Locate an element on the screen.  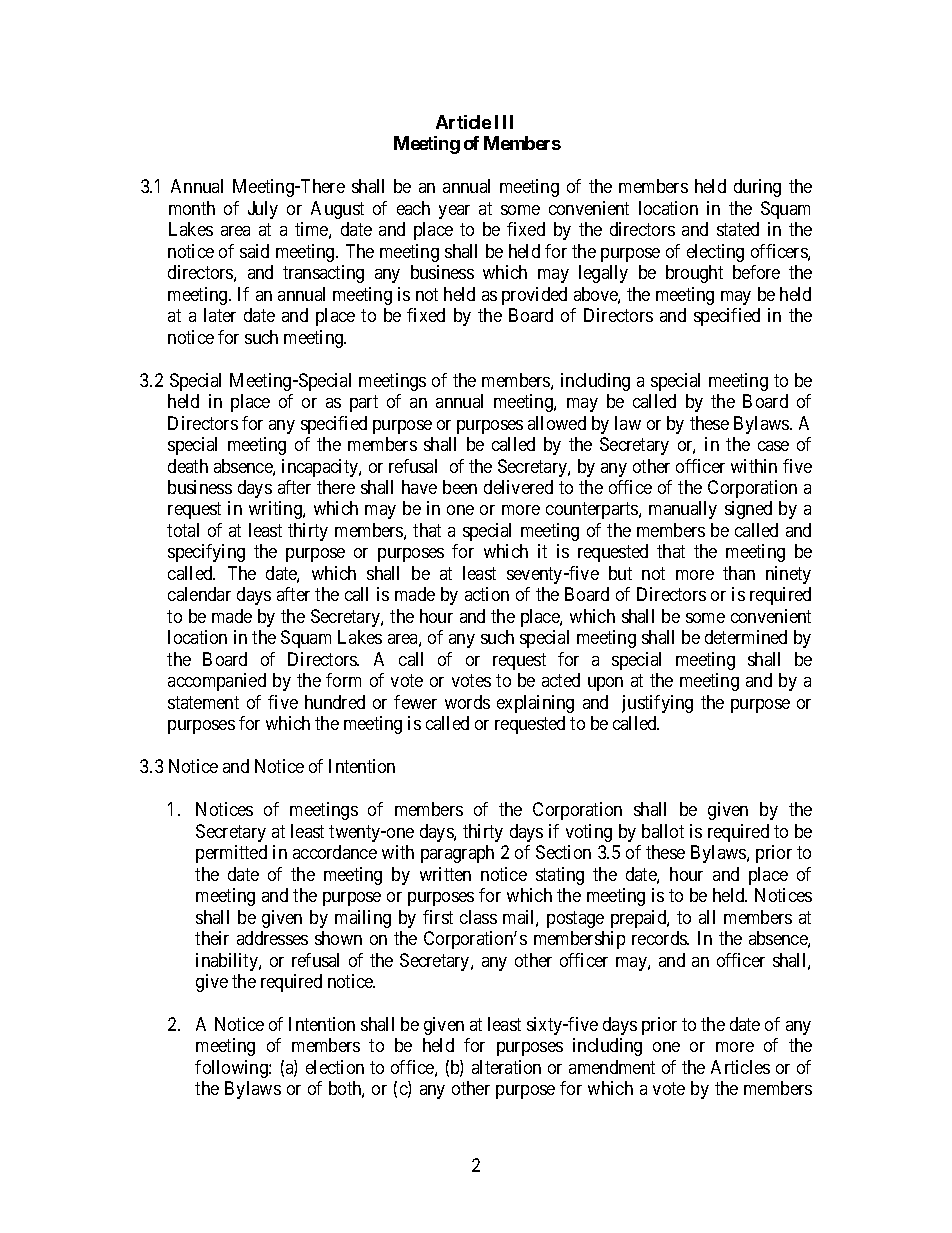
signed is located at coordinates (748, 510).
